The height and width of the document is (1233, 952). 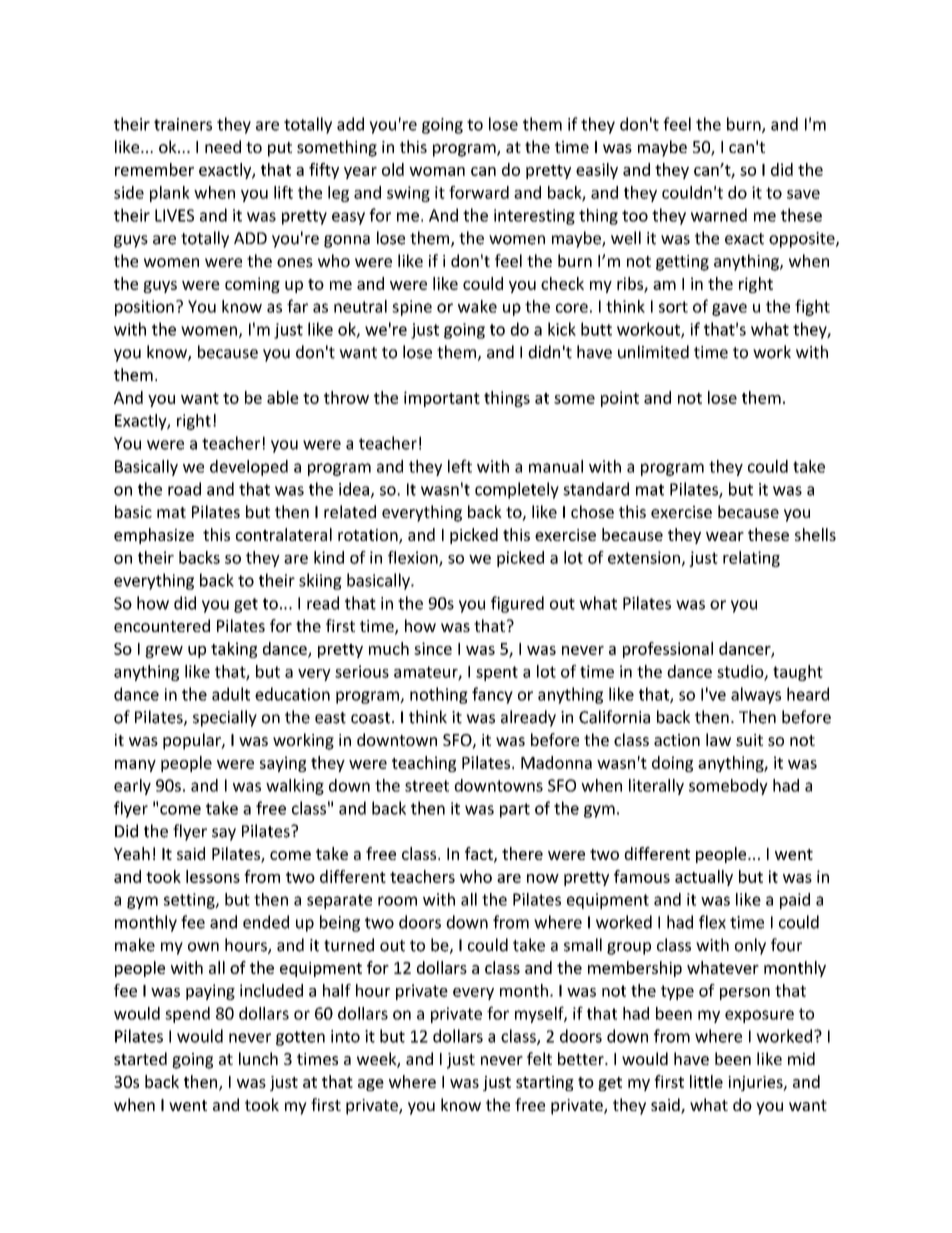 I want to click on need, so click(x=223, y=146).
